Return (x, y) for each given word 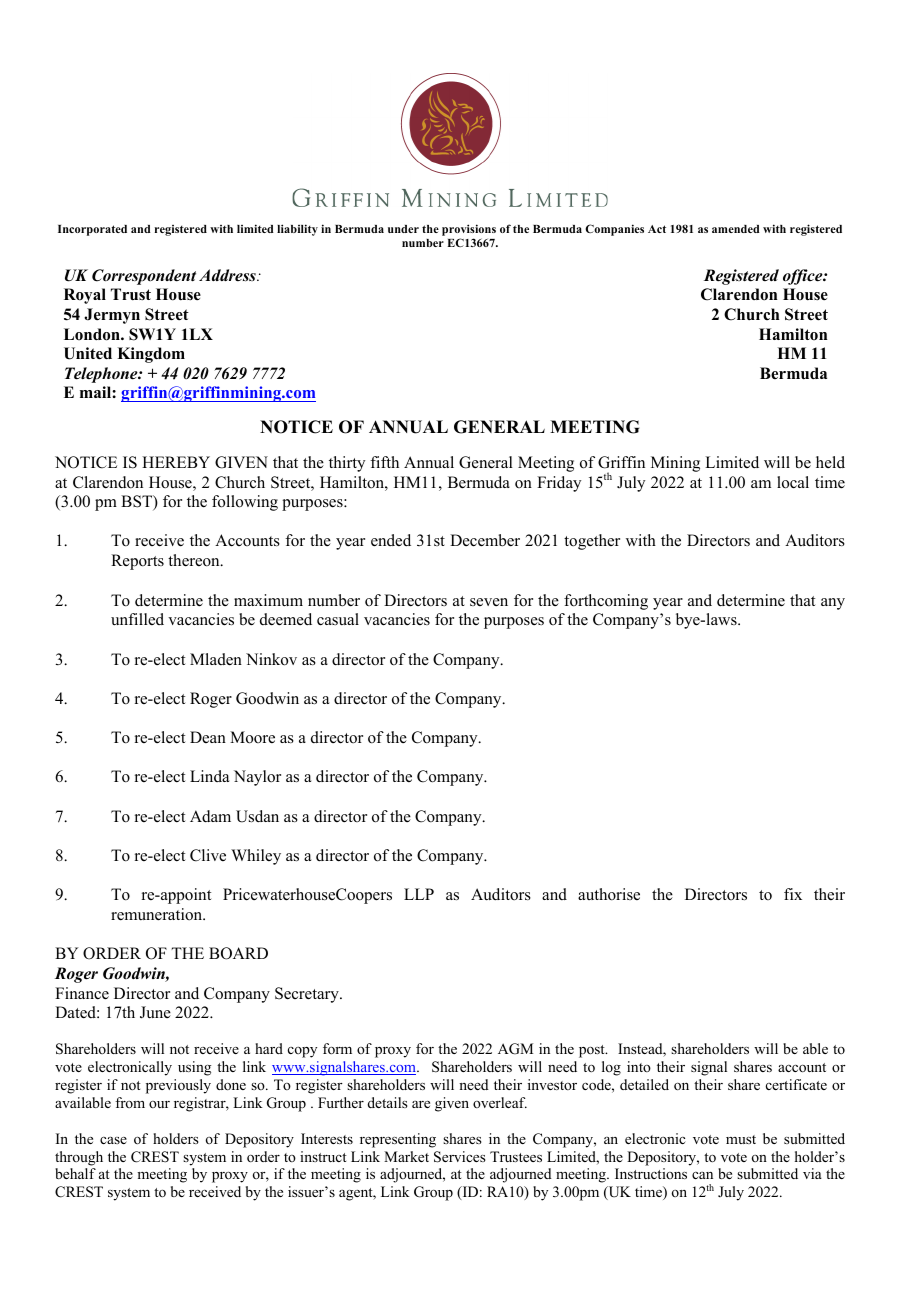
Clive (208, 855)
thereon (195, 560)
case (113, 1140)
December (485, 540)
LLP (419, 894)
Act (657, 229)
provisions (469, 231)
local (793, 482)
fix (793, 894)
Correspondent (144, 277)
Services (460, 1157)
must (741, 1139)
